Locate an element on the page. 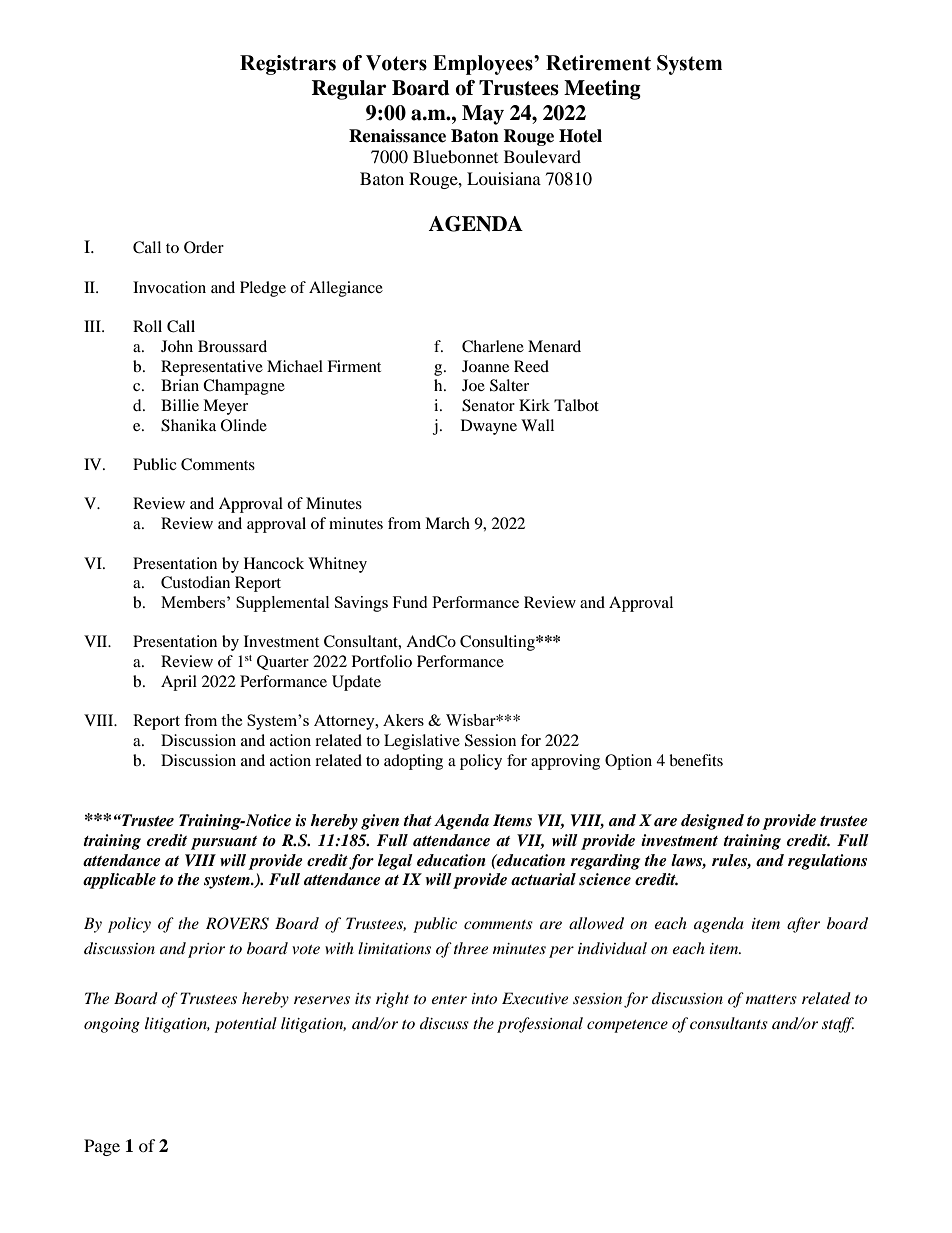 This image has width=952, height=1233. Registrars is located at coordinates (288, 65).
